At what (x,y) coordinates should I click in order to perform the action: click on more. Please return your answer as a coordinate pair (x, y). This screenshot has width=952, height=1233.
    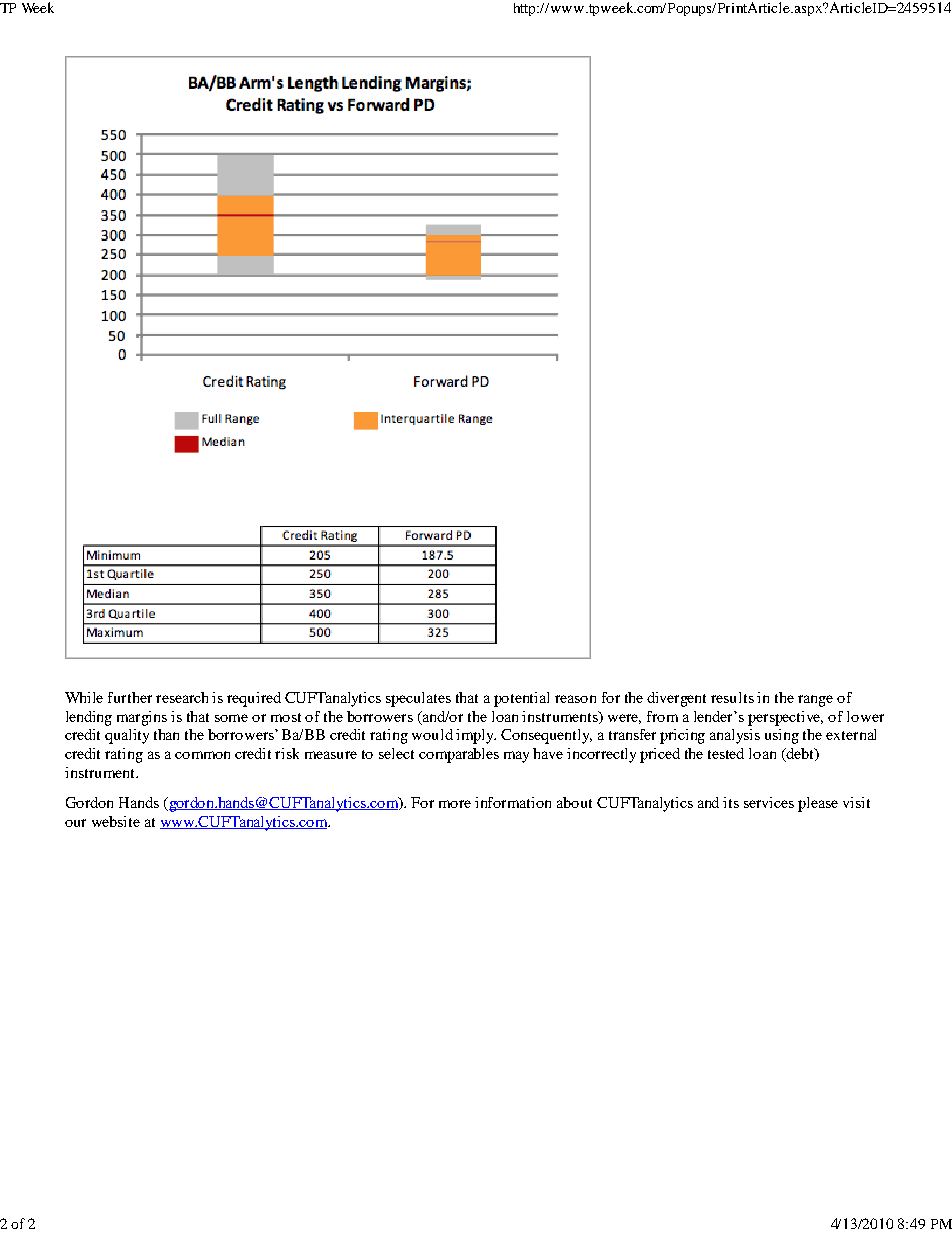
    Looking at the image, I should click on (455, 804).
